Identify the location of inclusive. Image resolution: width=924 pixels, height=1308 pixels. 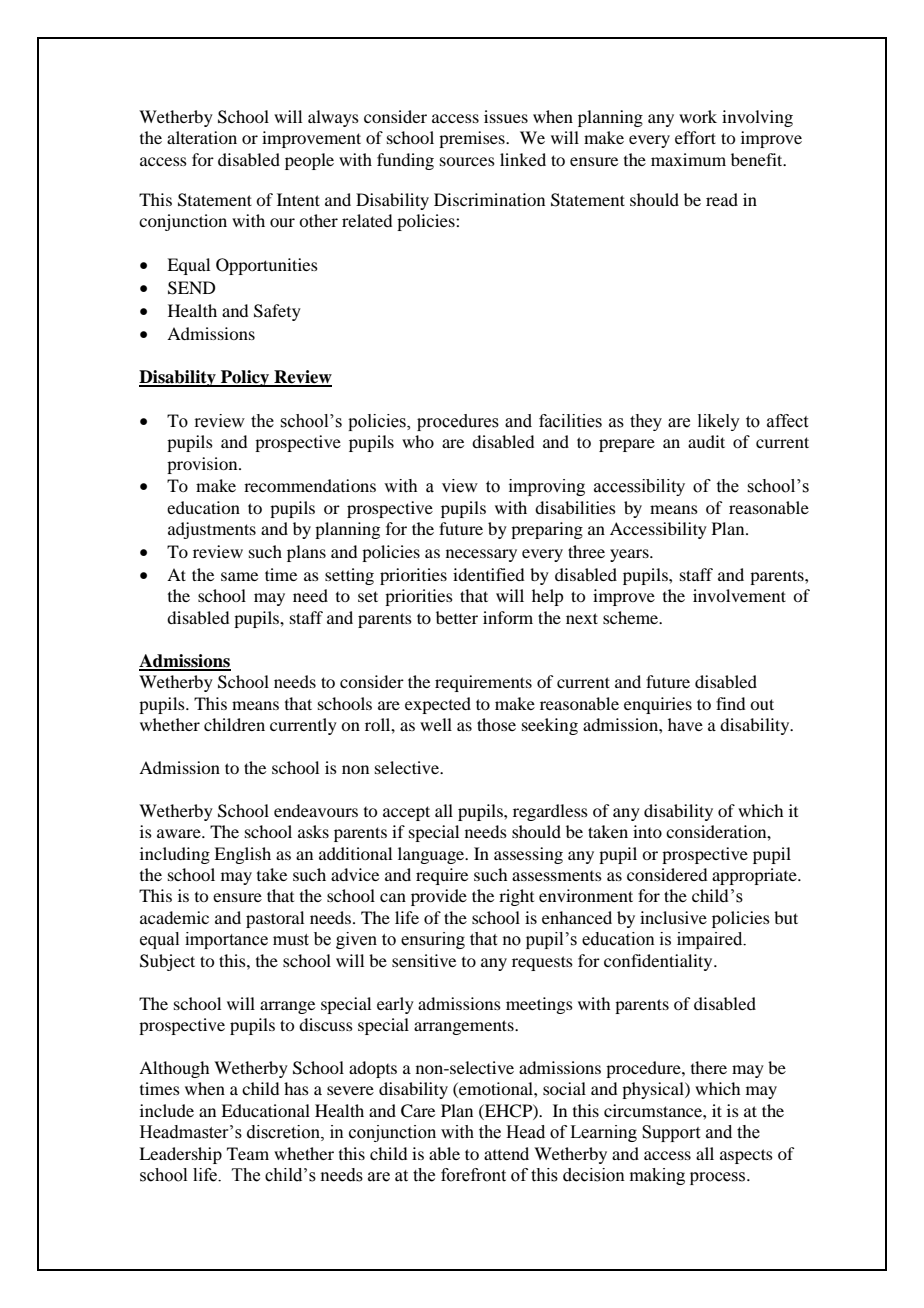
(673, 917).
